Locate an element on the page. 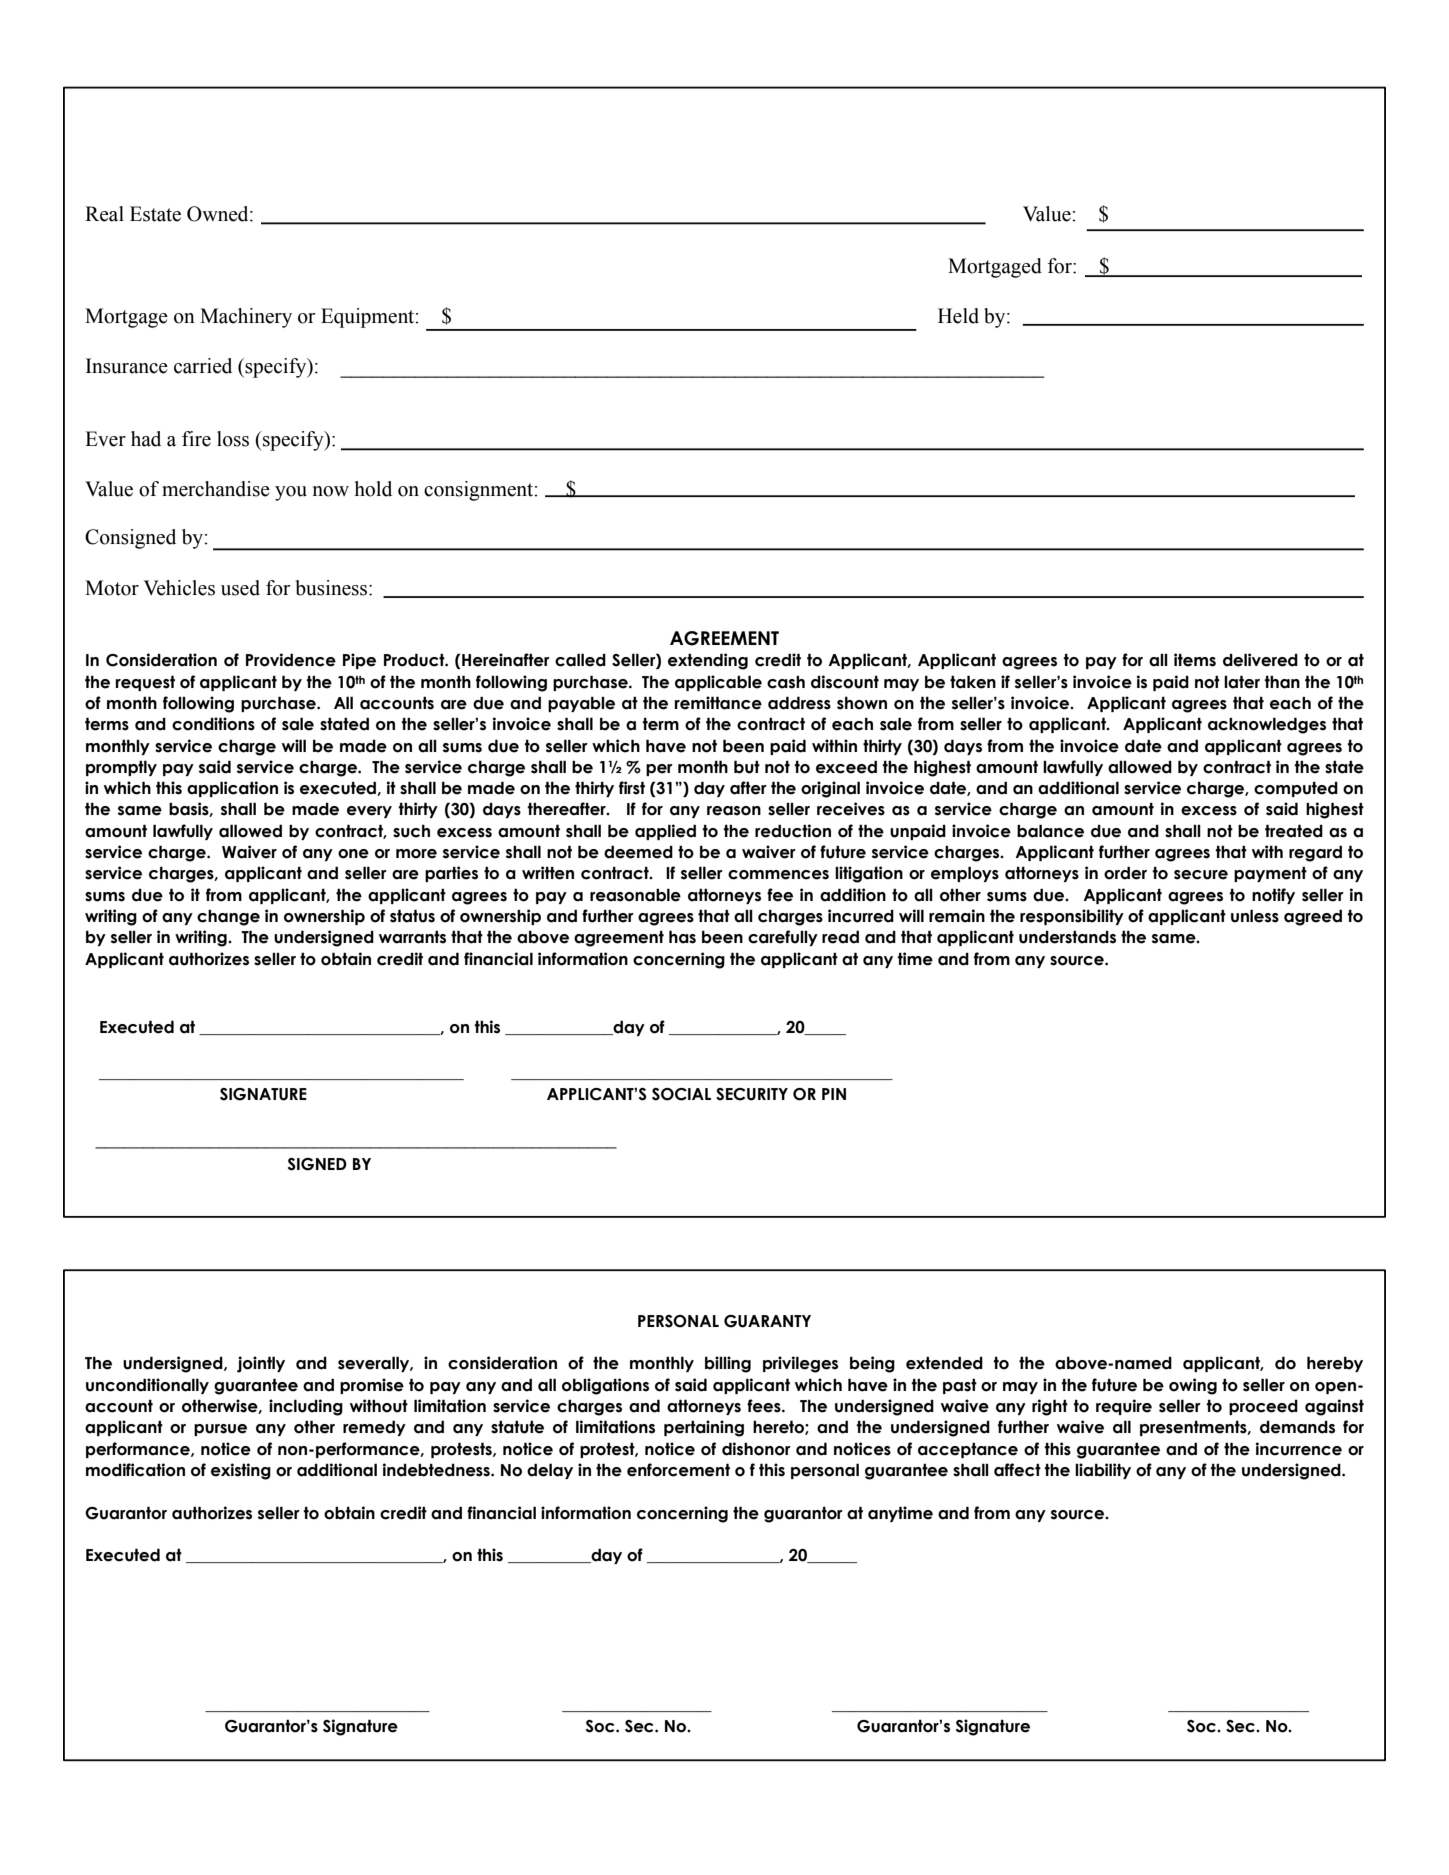 Image resolution: width=1449 pixels, height=1875 pixels. applied is located at coordinates (665, 832).
